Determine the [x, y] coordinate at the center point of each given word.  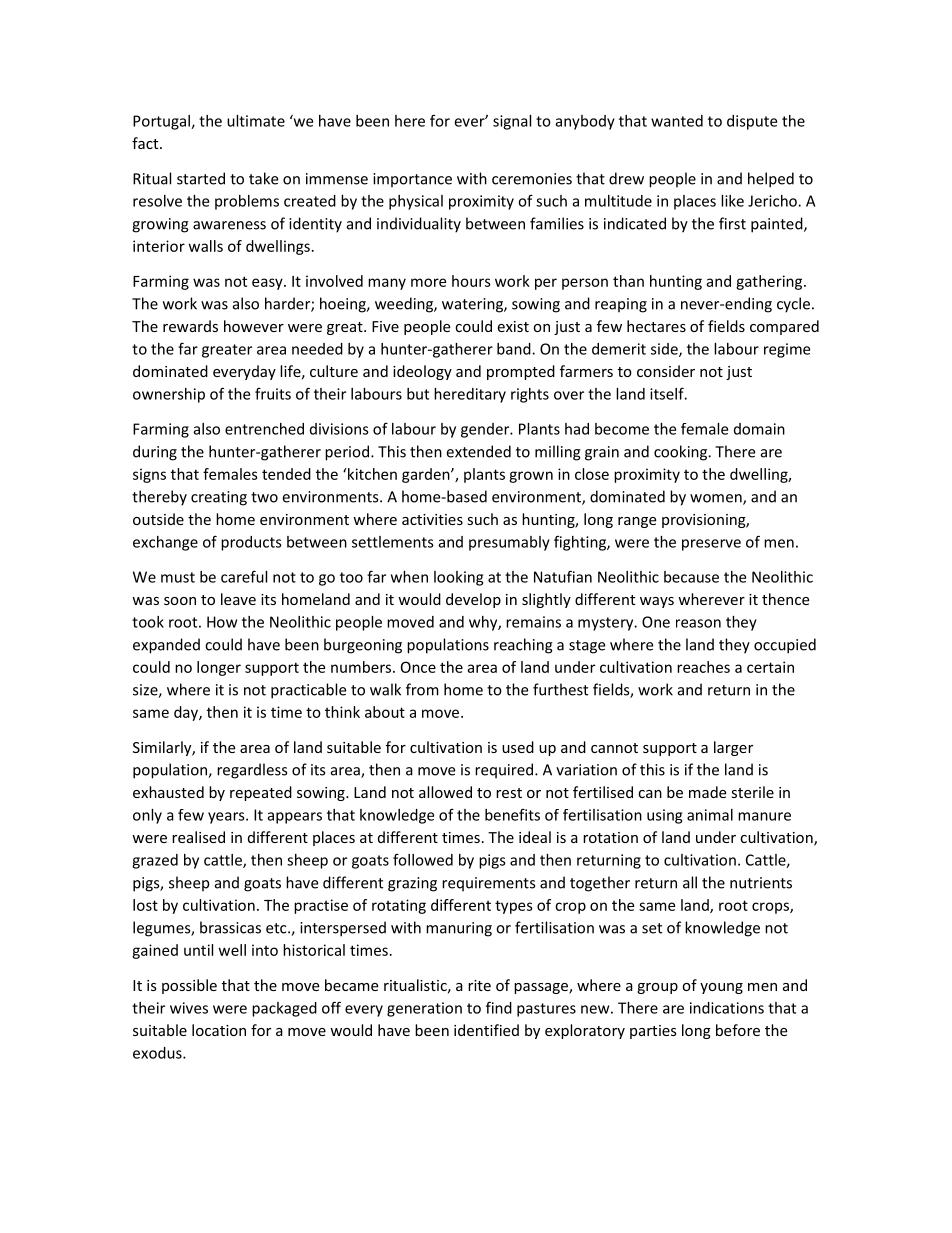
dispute [752, 122]
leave [238, 599]
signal [512, 122]
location [219, 1030]
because [691, 577]
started [201, 178]
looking [458, 578]
